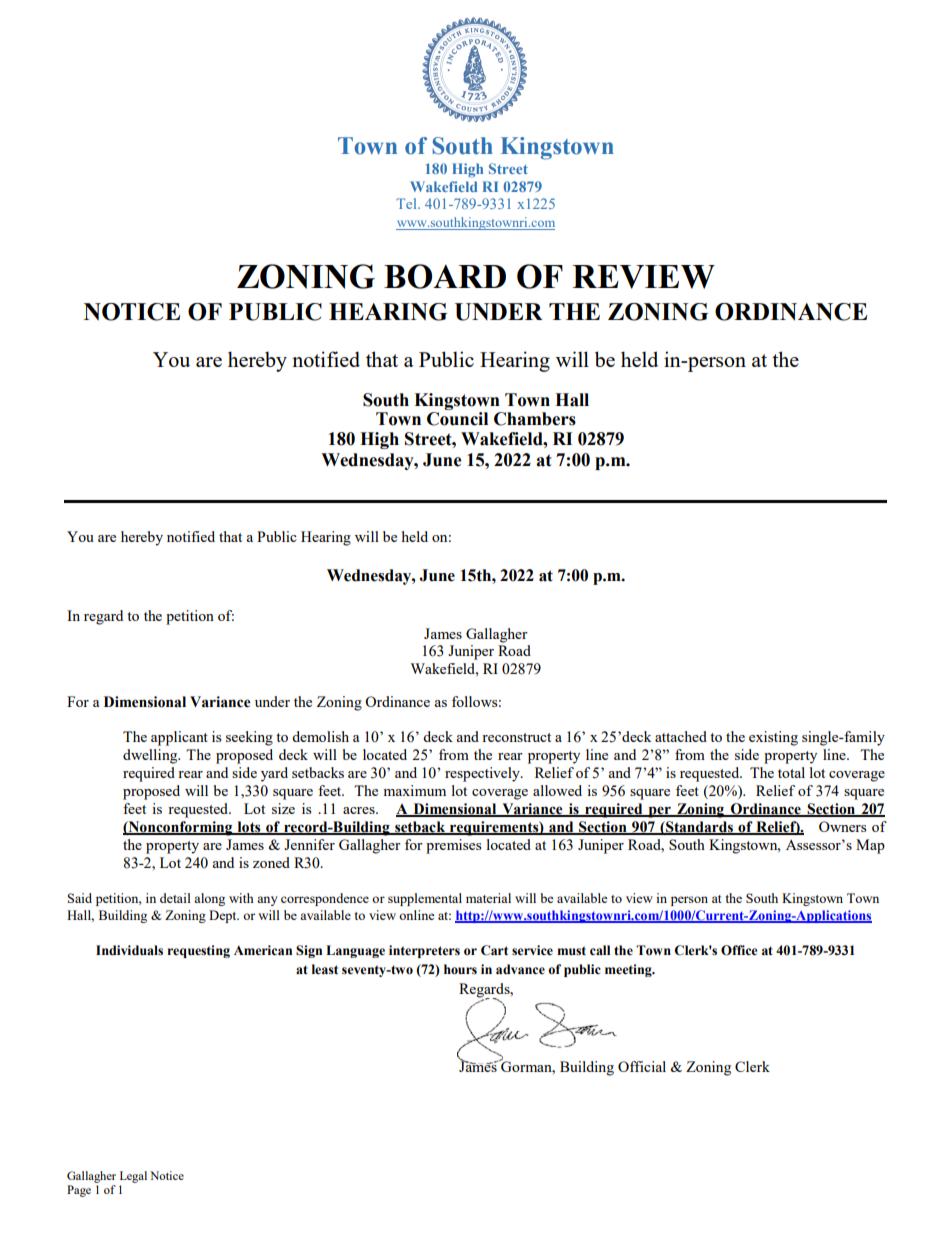 The image size is (952, 1233). I want to click on respectively, so click(483, 774).
